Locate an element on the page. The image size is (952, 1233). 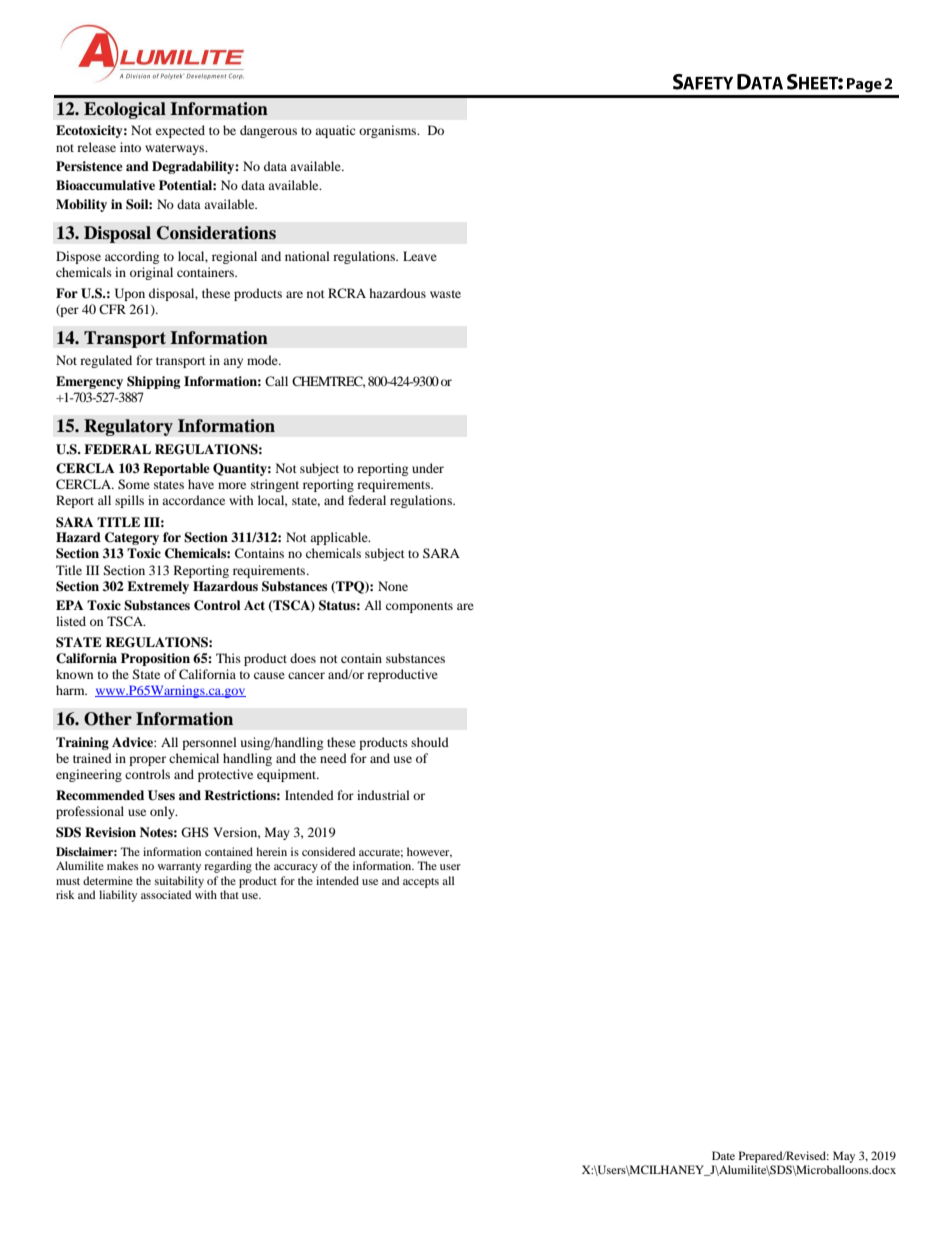
however is located at coordinates (429, 852).
